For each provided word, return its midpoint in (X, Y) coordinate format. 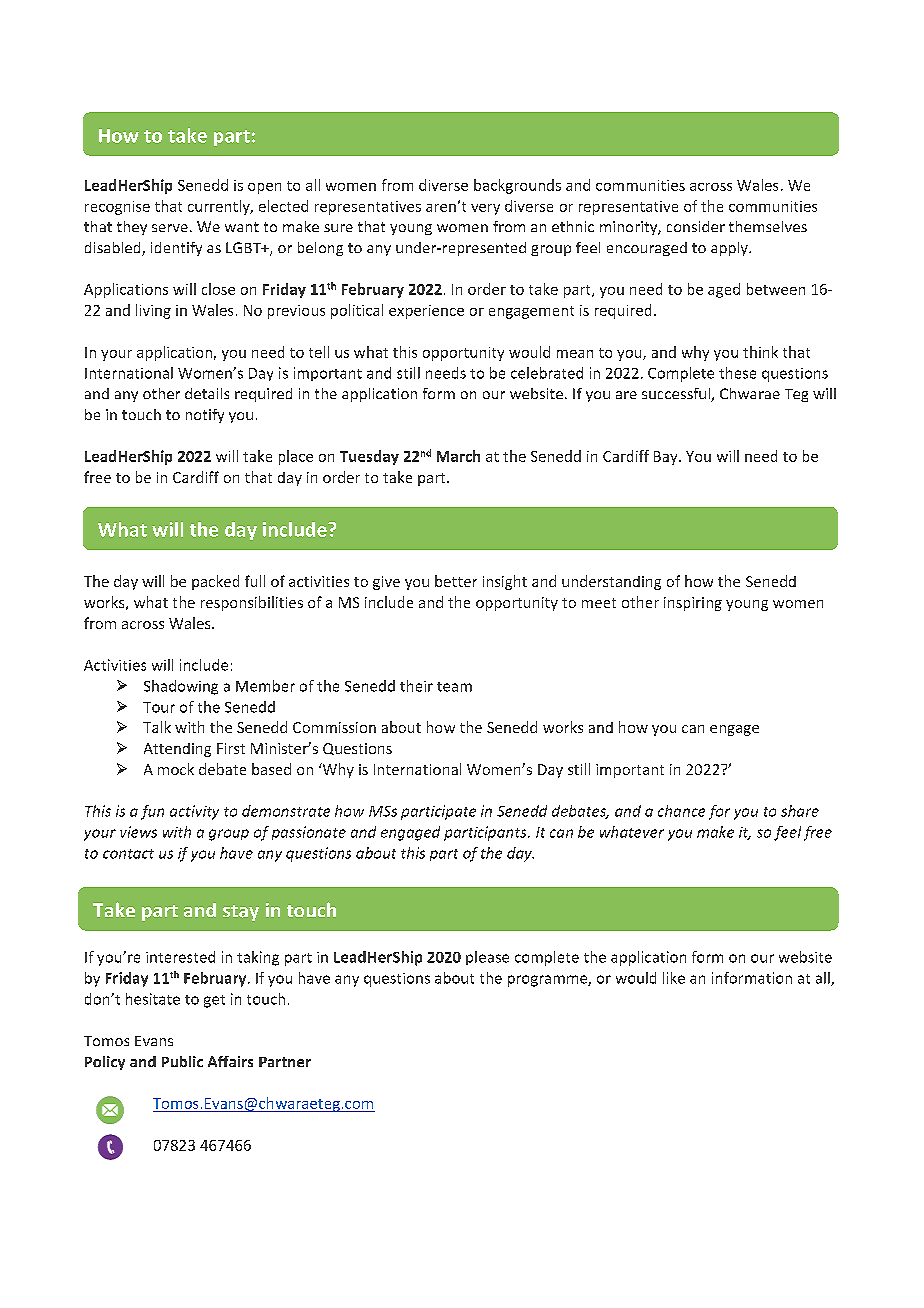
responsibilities (252, 603)
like (674, 978)
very (485, 209)
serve (170, 228)
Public (182, 1061)
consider (696, 226)
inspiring (693, 604)
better (456, 581)
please (487, 958)
